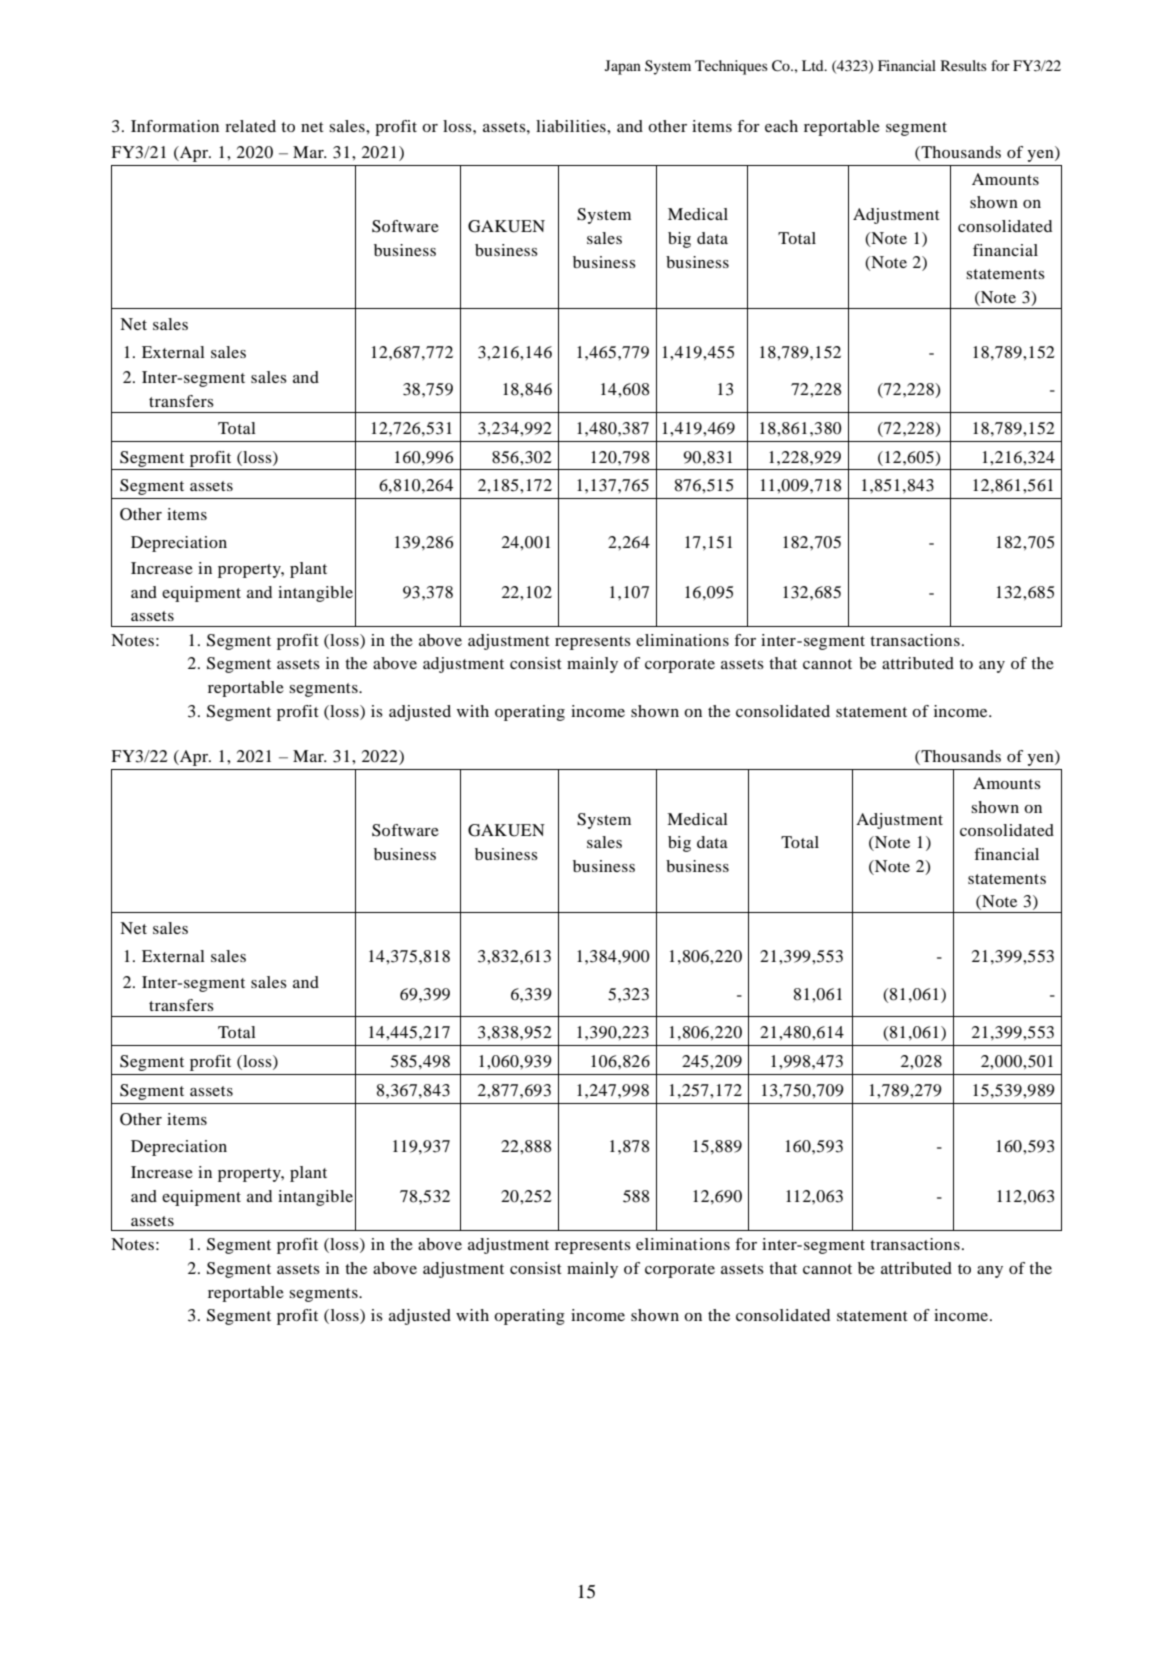  I want to click on Techniques, so click(731, 67).
